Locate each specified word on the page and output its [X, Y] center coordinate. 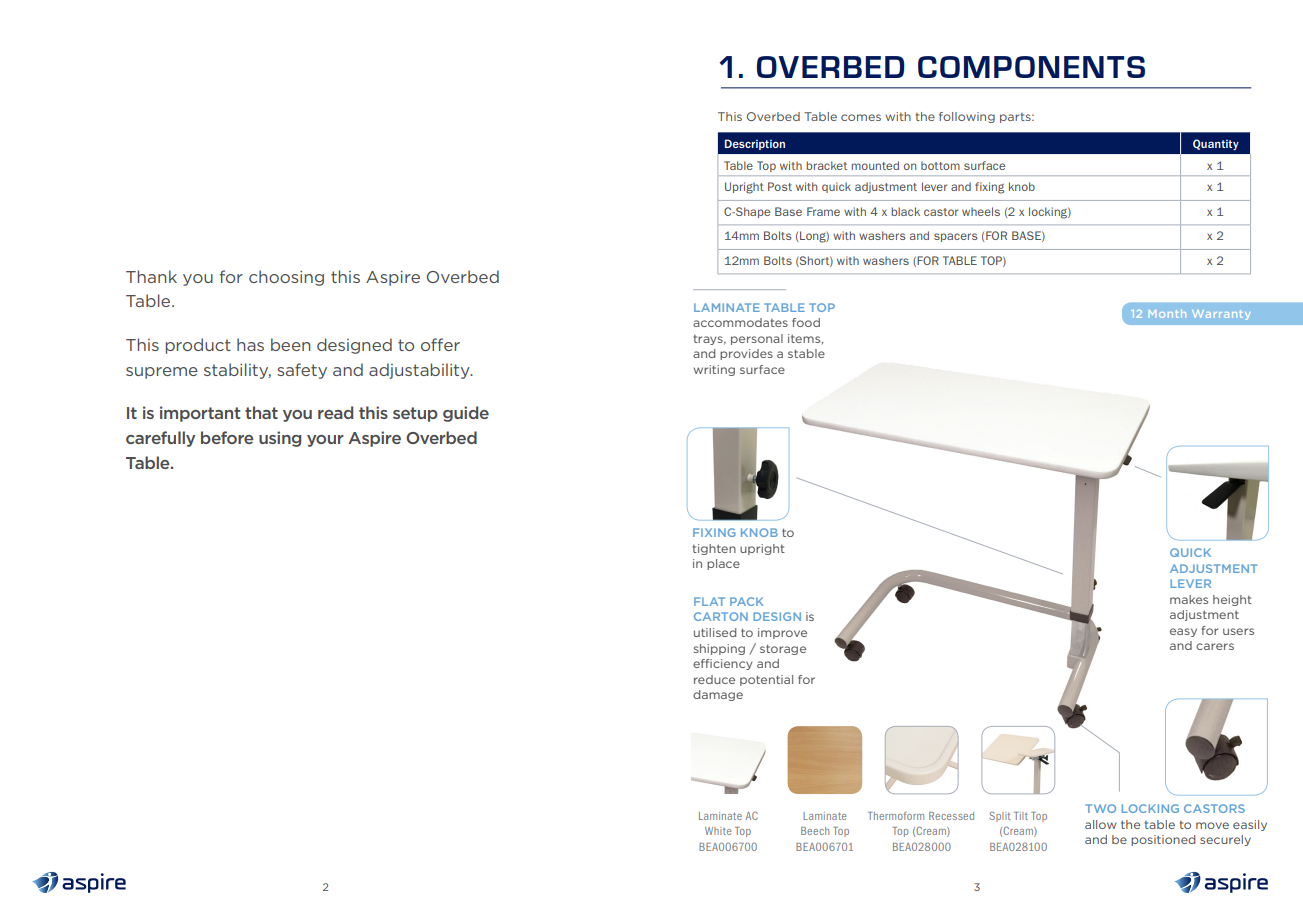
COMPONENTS [1031, 67]
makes [1189, 599]
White [718, 831]
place [723, 564]
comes [861, 117]
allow [1101, 824]
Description [755, 144]
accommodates [740, 322]
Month [1167, 313]
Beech [815, 831]
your [325, 441]
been [291, 344]
